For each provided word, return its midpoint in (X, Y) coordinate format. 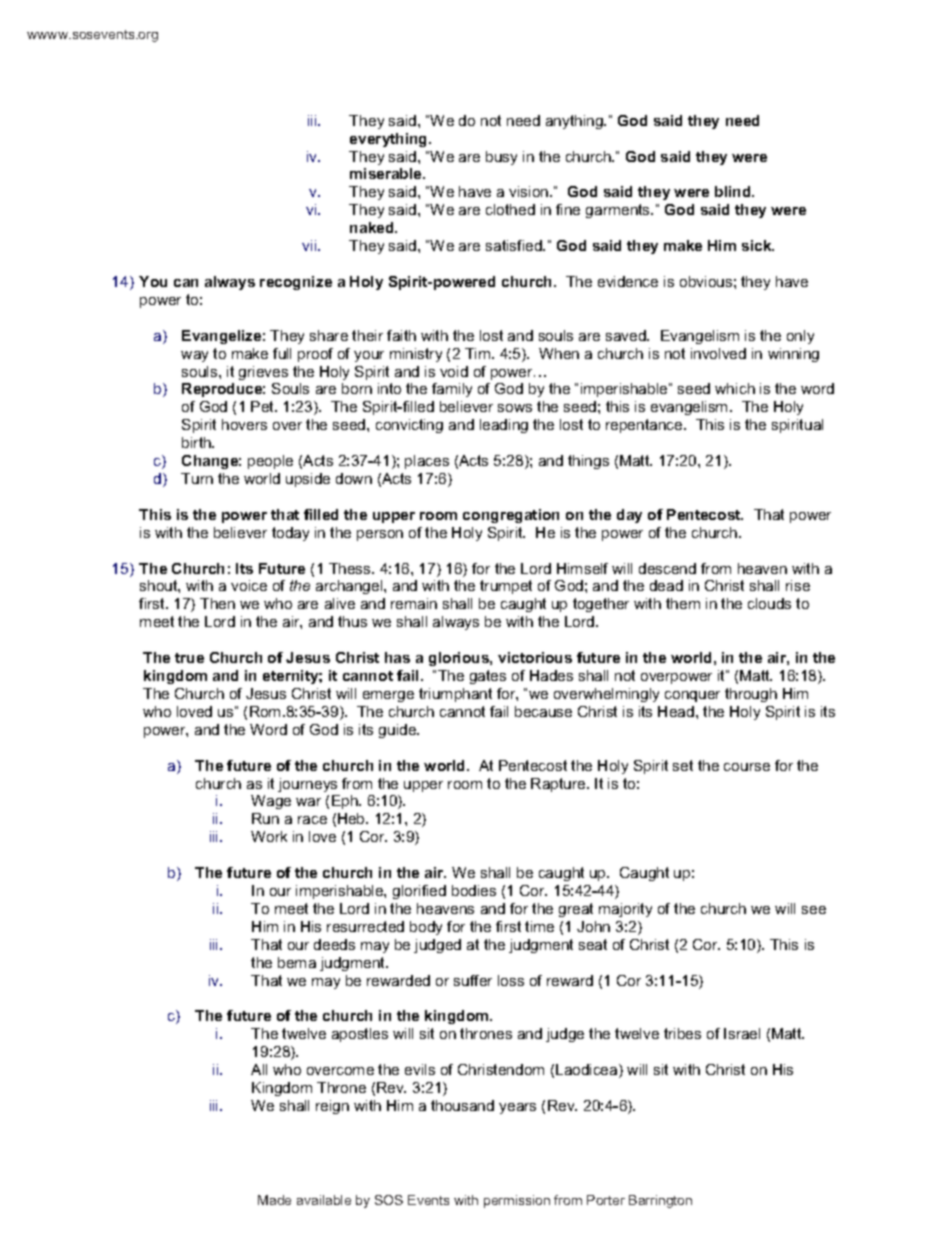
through (751, 695)
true (189, 658)
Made (274, 1200)
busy (501, 158)
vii (310, 245)
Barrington (660, 1201)
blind (734, 191)
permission (517, 1201)
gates (488, 677)
